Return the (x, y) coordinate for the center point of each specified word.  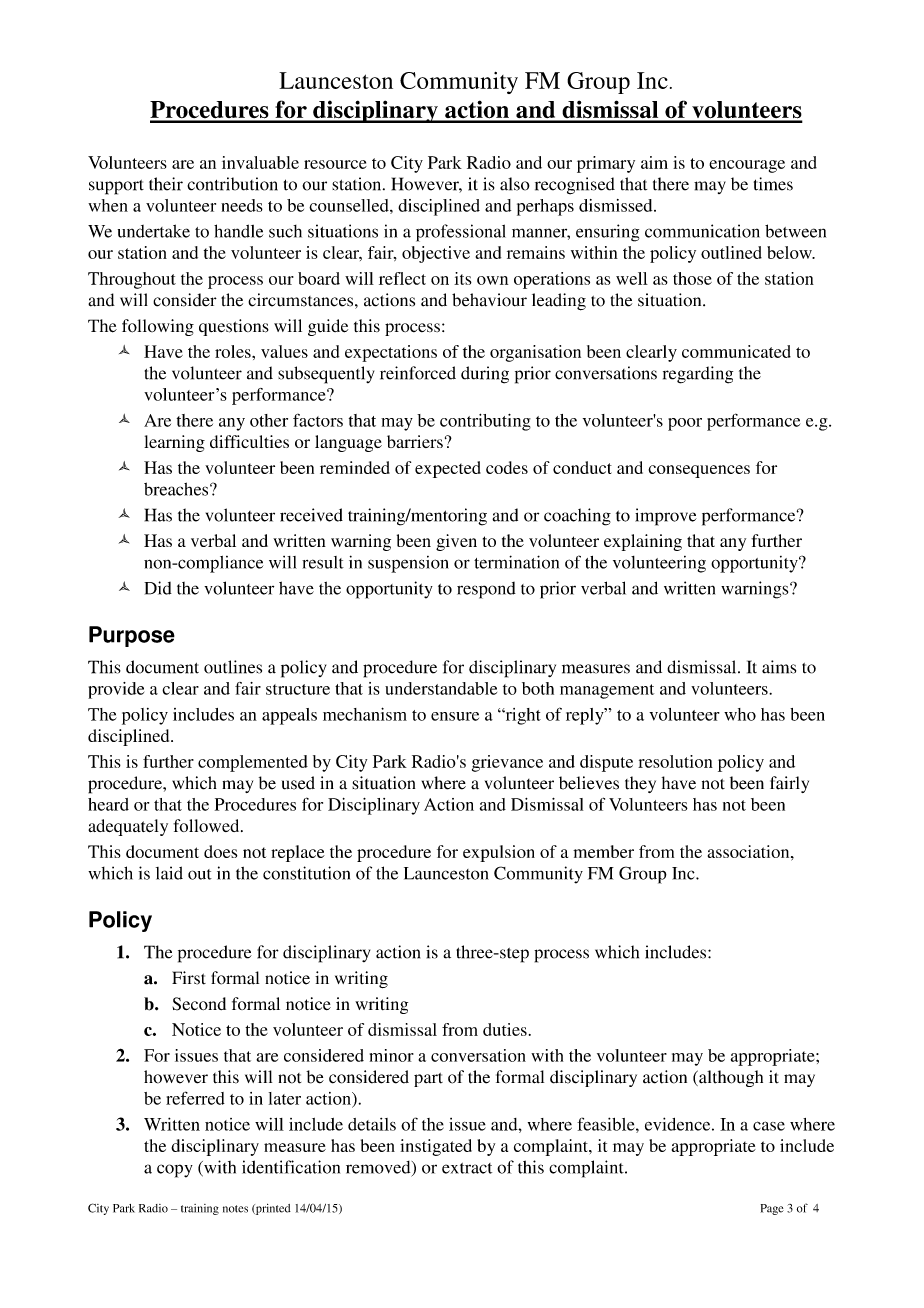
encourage (747, 166)
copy (175, 1171)
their (166, 184)
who (740, 714)
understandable (441, 688)
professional (461, 233)
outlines (233, 667)
